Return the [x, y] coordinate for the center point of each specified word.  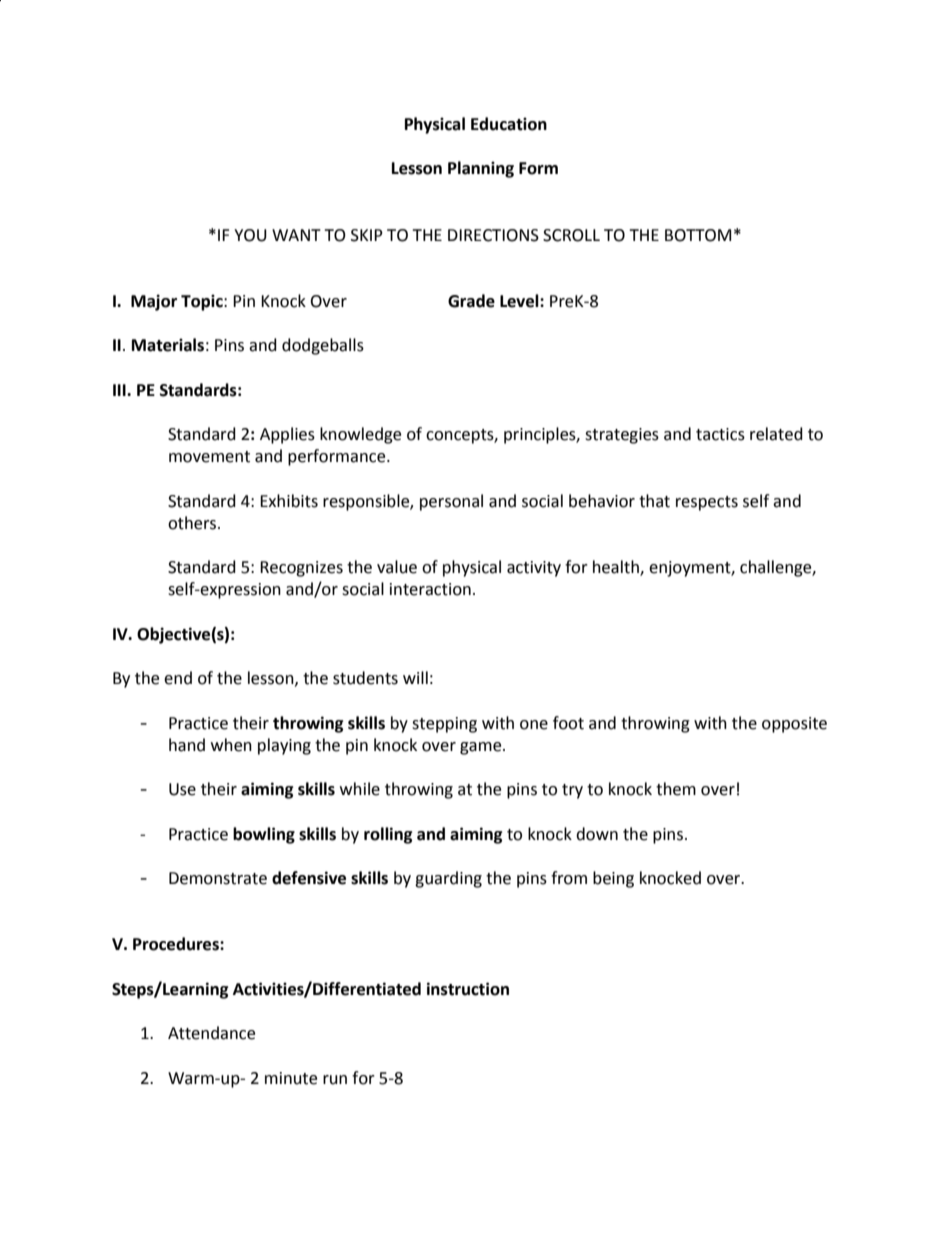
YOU [250, 235]
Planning [481, 169]
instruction [468, 989]
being [613, 879]
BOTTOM [698, 235]
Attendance [211, 1033]
